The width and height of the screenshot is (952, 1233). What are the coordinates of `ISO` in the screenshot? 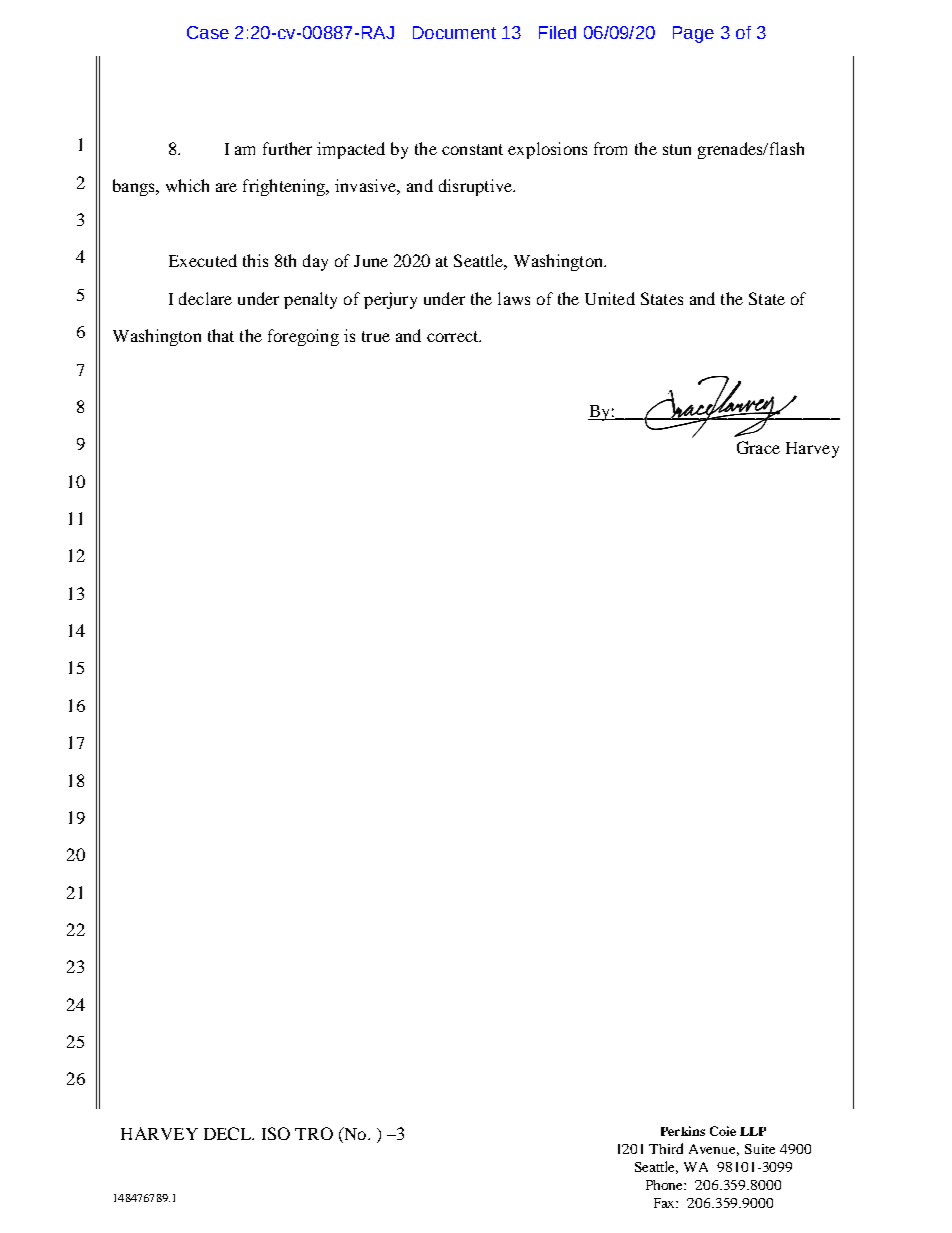 It's located at (276, 1133).
